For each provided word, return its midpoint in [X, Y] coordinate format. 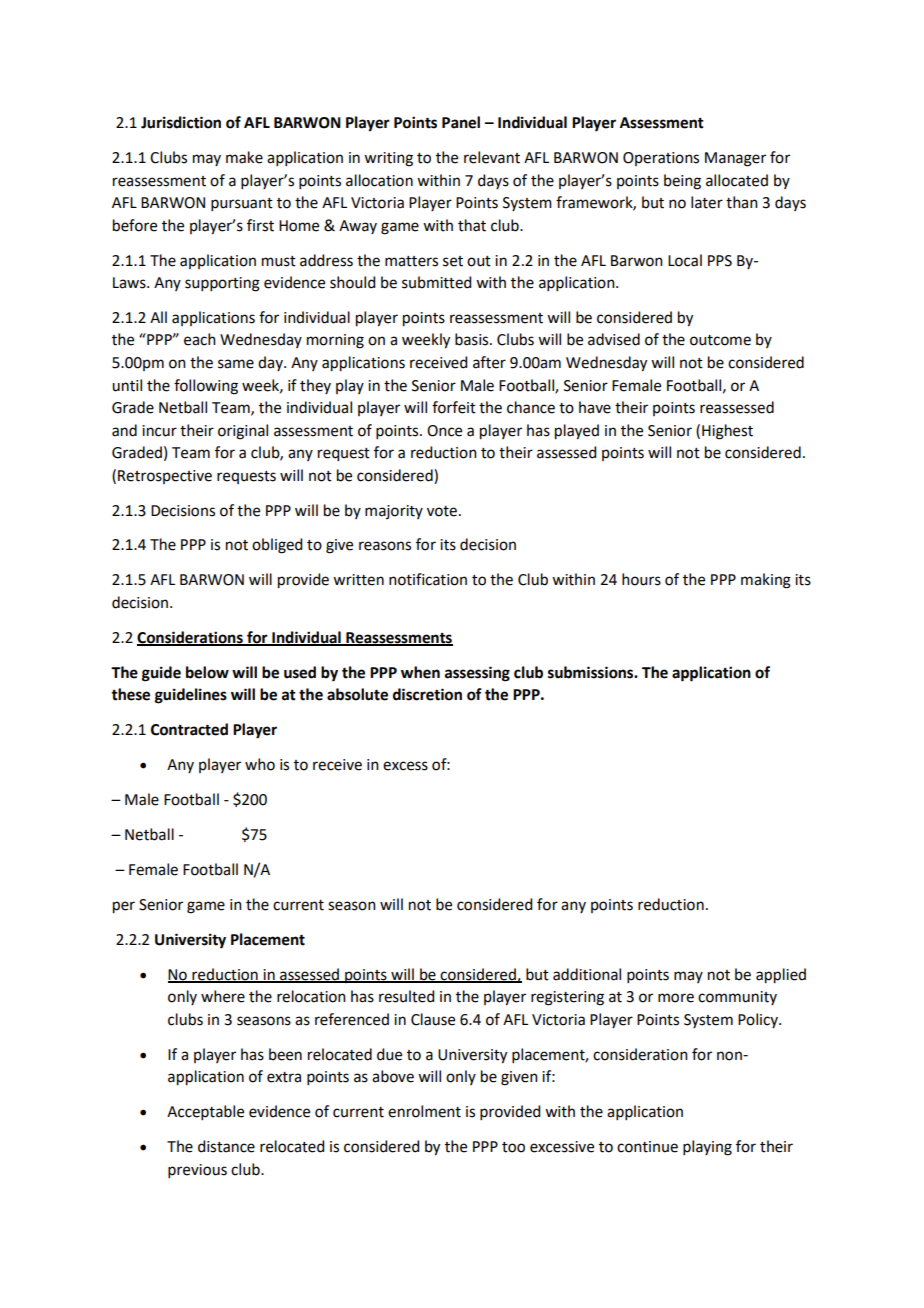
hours [641, 579]
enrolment [424, 1111]
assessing [477, 674]
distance [226, 1146]
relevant [492, 157]
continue [647, 1147]
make [244, 157]
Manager [735, 159]
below [207, 672]
